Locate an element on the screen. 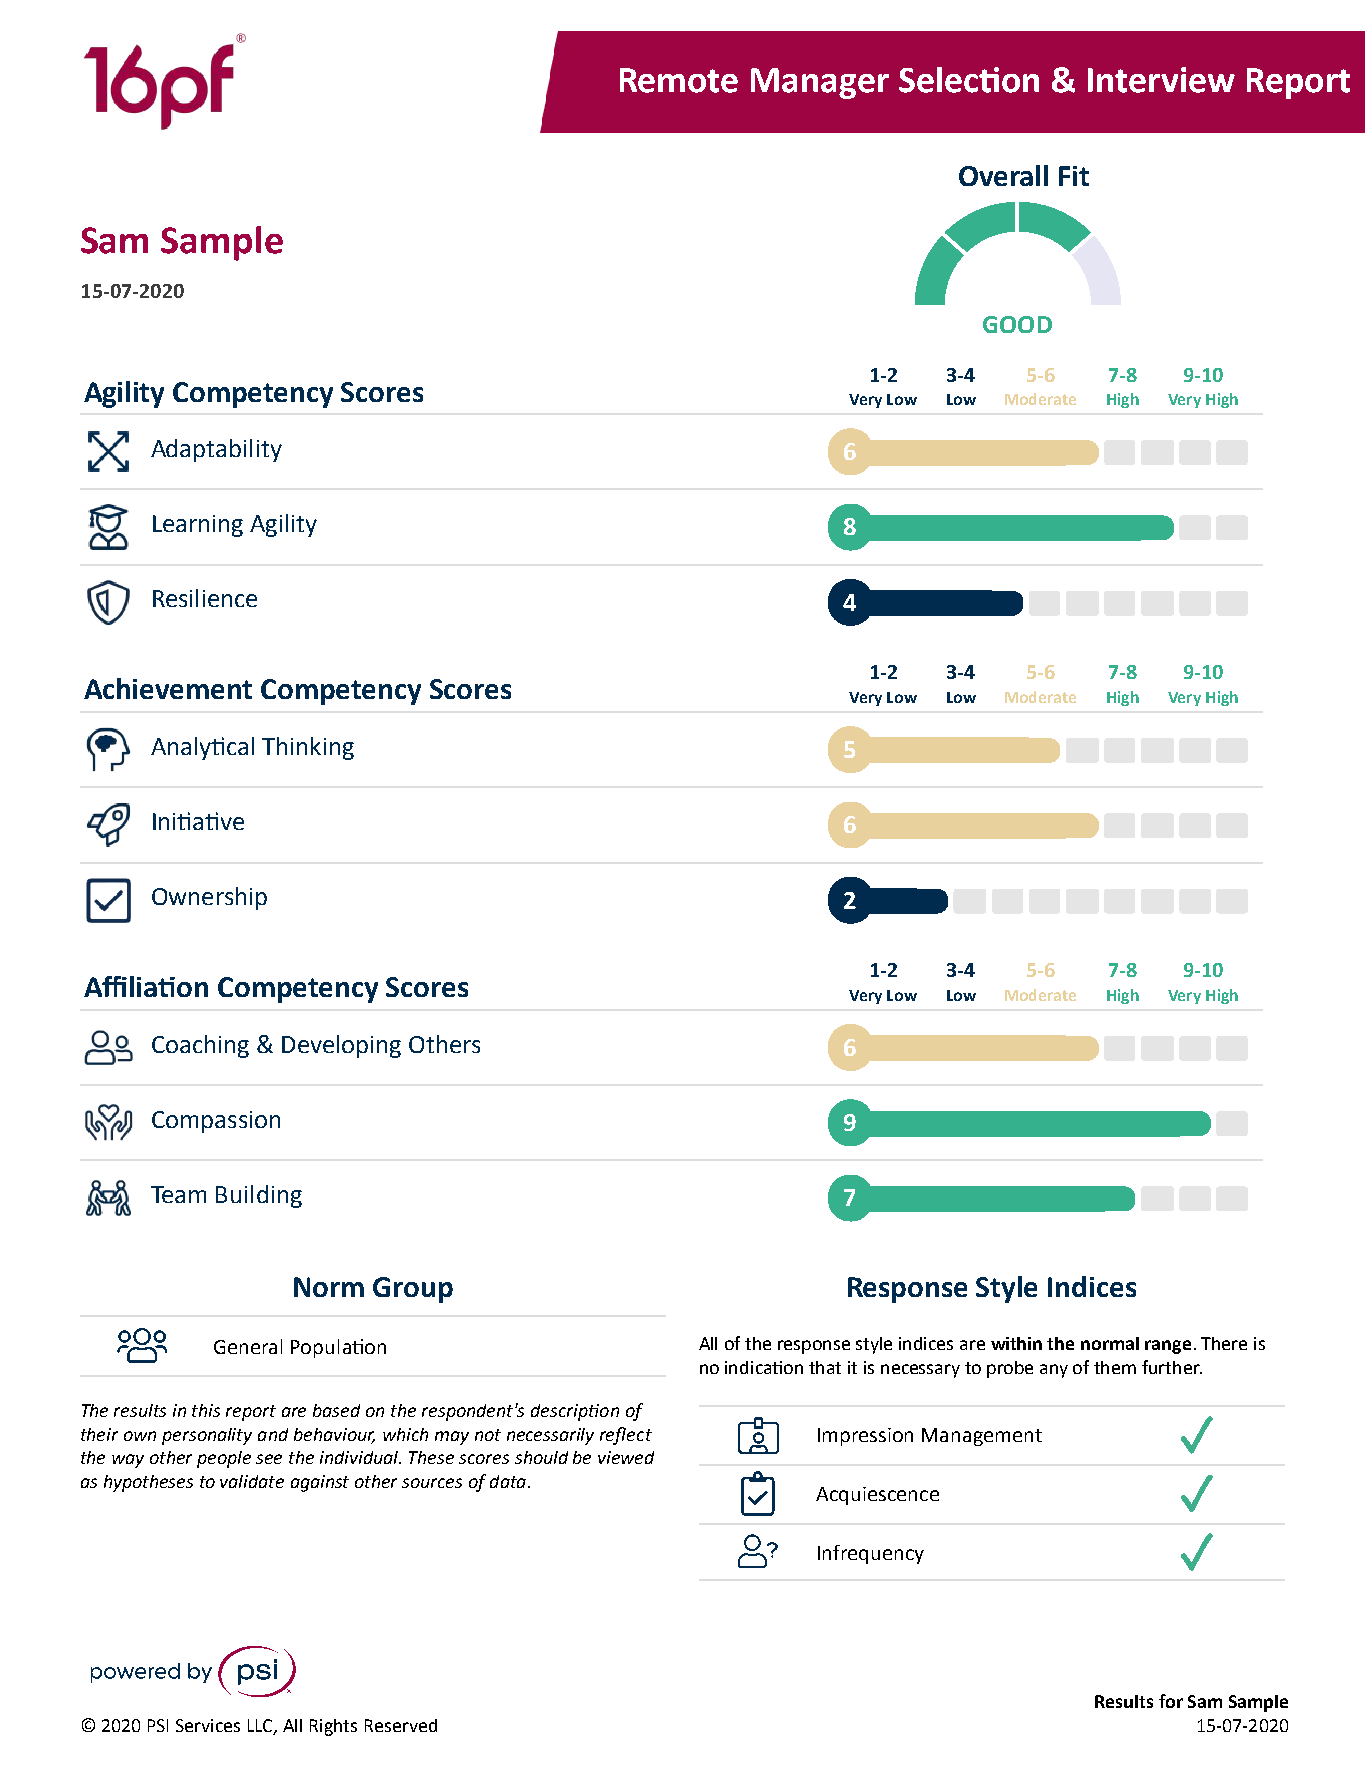  Adaptability is located at coordinates (216, 450).
